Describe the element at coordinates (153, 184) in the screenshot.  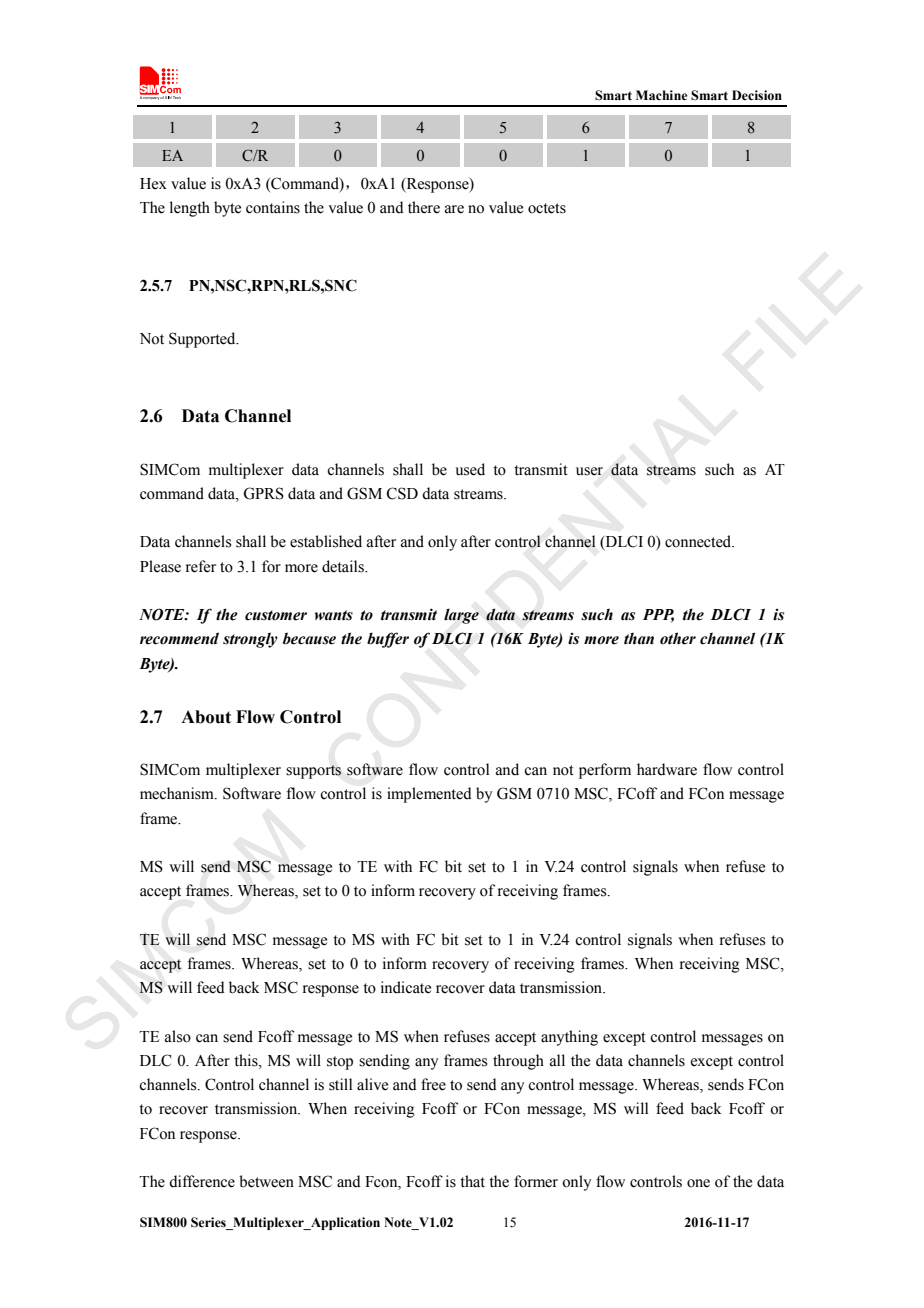
I see `Hex` at that location.
